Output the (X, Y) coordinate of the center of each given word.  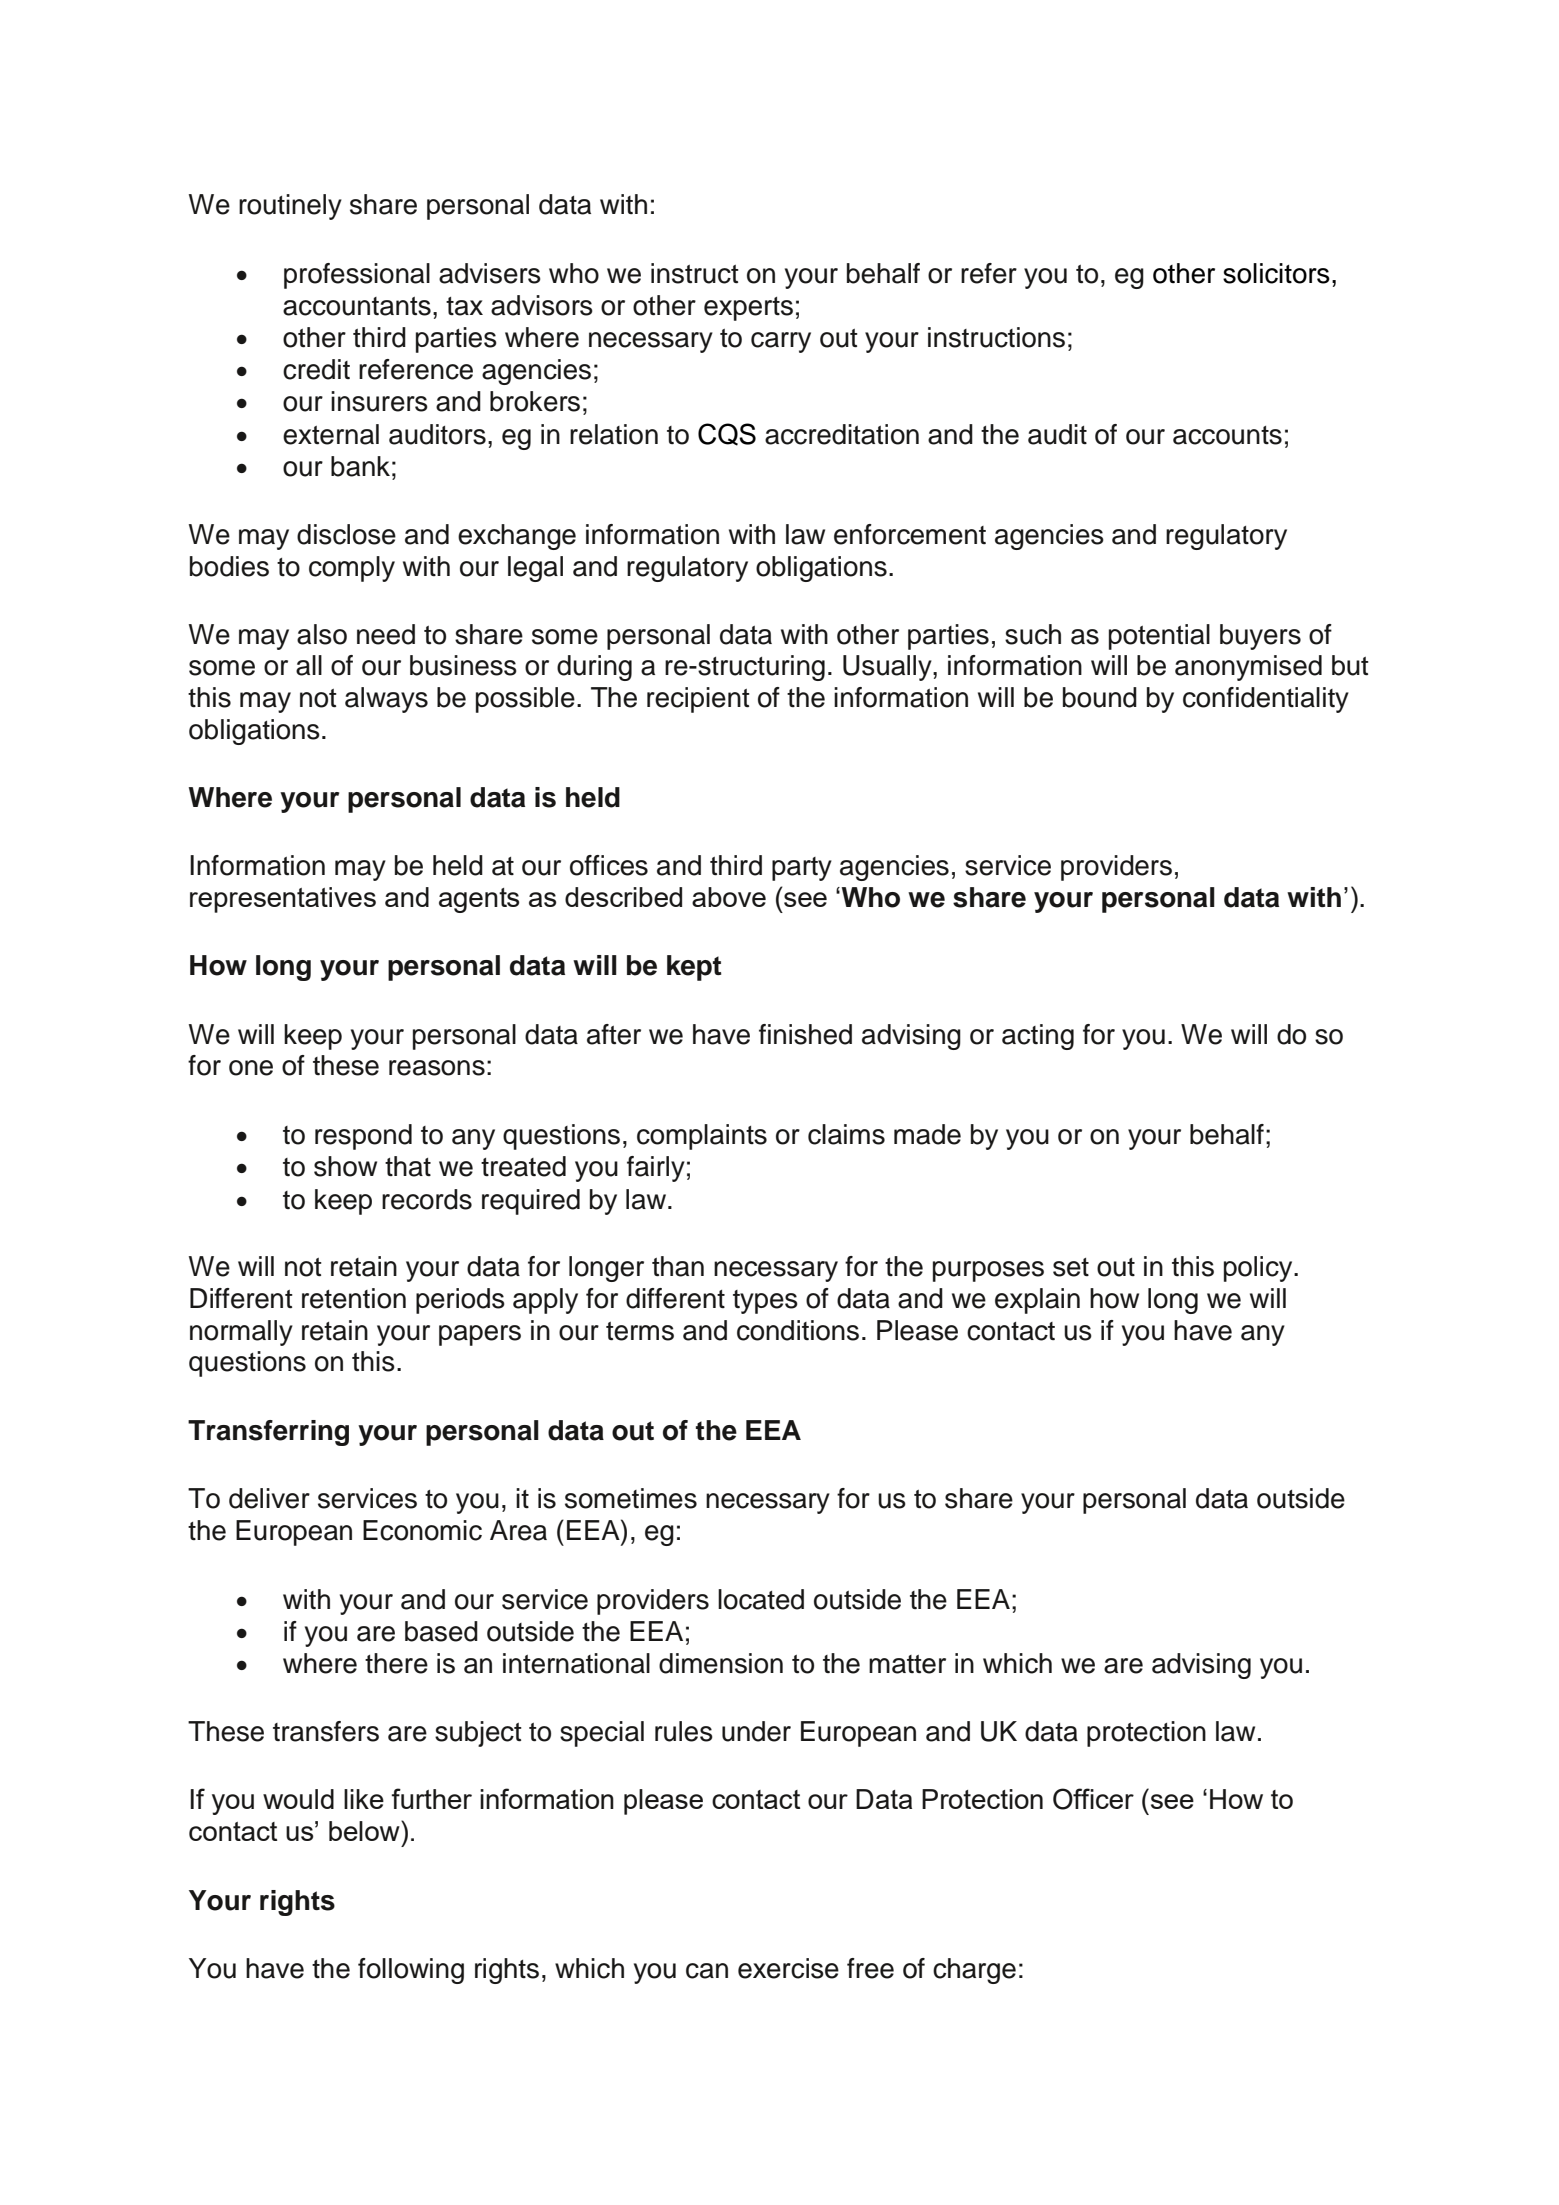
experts (748, 309)
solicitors (1276, 273)
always (386, 700)
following (411, 1971)
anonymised (1248, 668)
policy (1259, 1269)
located (761, 1599)
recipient (698, 700)
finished (805, 1034)
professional (357, 276)
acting (1038, 1037)
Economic (422, 1530)
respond (363, 1137)
